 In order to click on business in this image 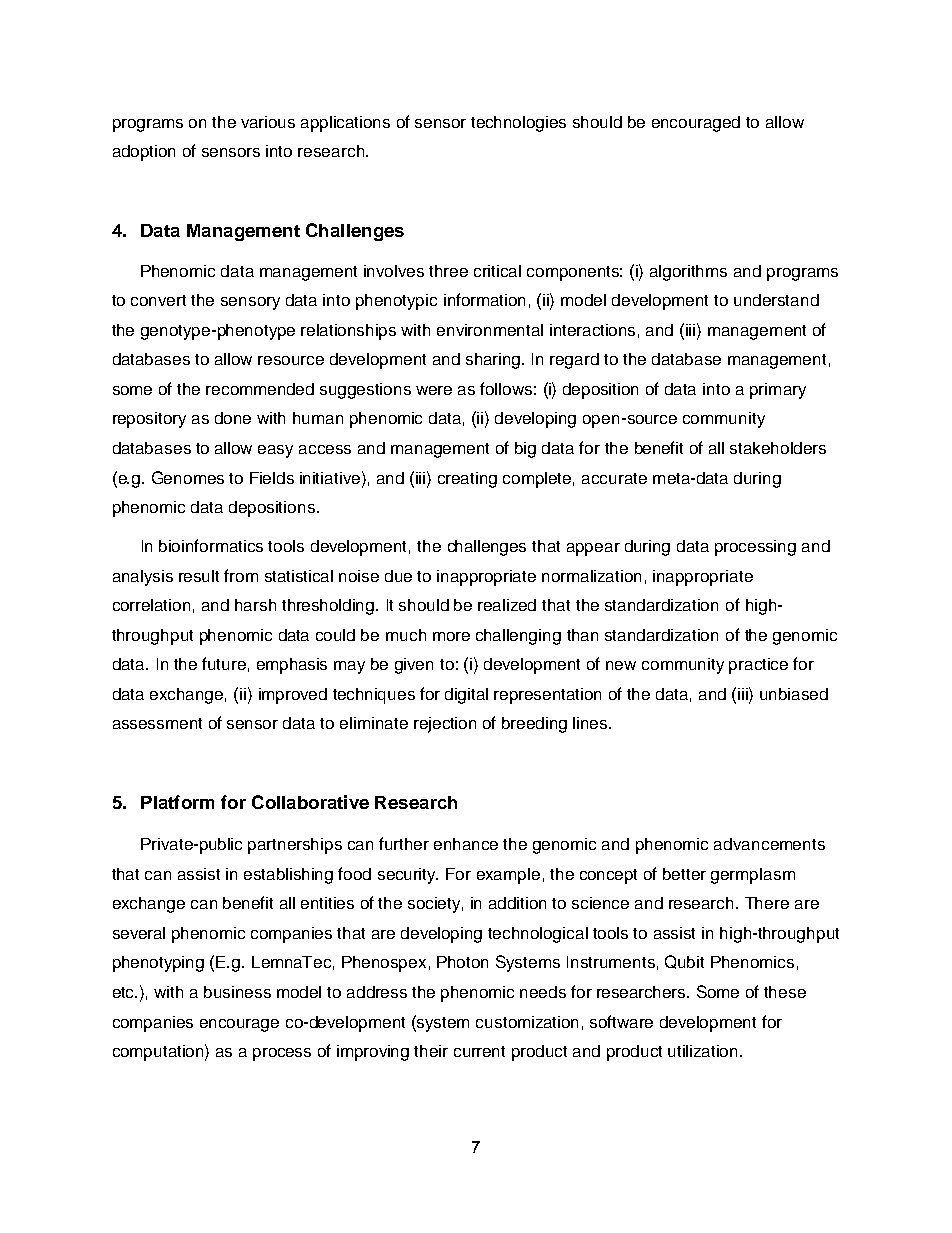, I will do `click(237, 992)`.
